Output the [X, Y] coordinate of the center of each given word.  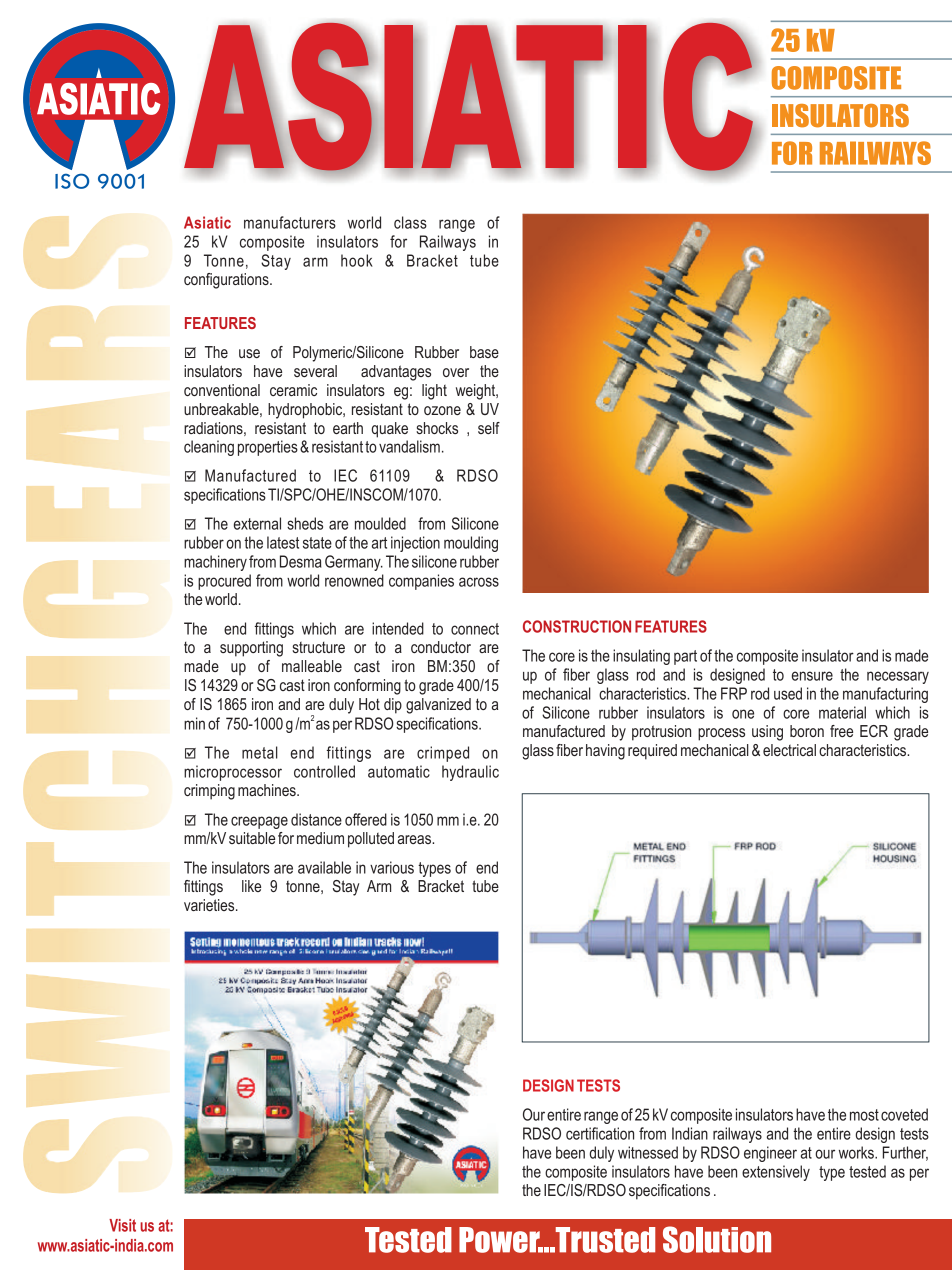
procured [224, 582]
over [456, 372]
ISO [72, 181]
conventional [222, 390]
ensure [812, 676]
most [864, 1115]
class [410, 222]
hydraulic [470, 773]
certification [600, 1133]
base [484, 352]
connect [475, 629]
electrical [789, 750]
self [489, 428]
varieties [210, 905]
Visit [122, 1225]
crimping [209, 792]
